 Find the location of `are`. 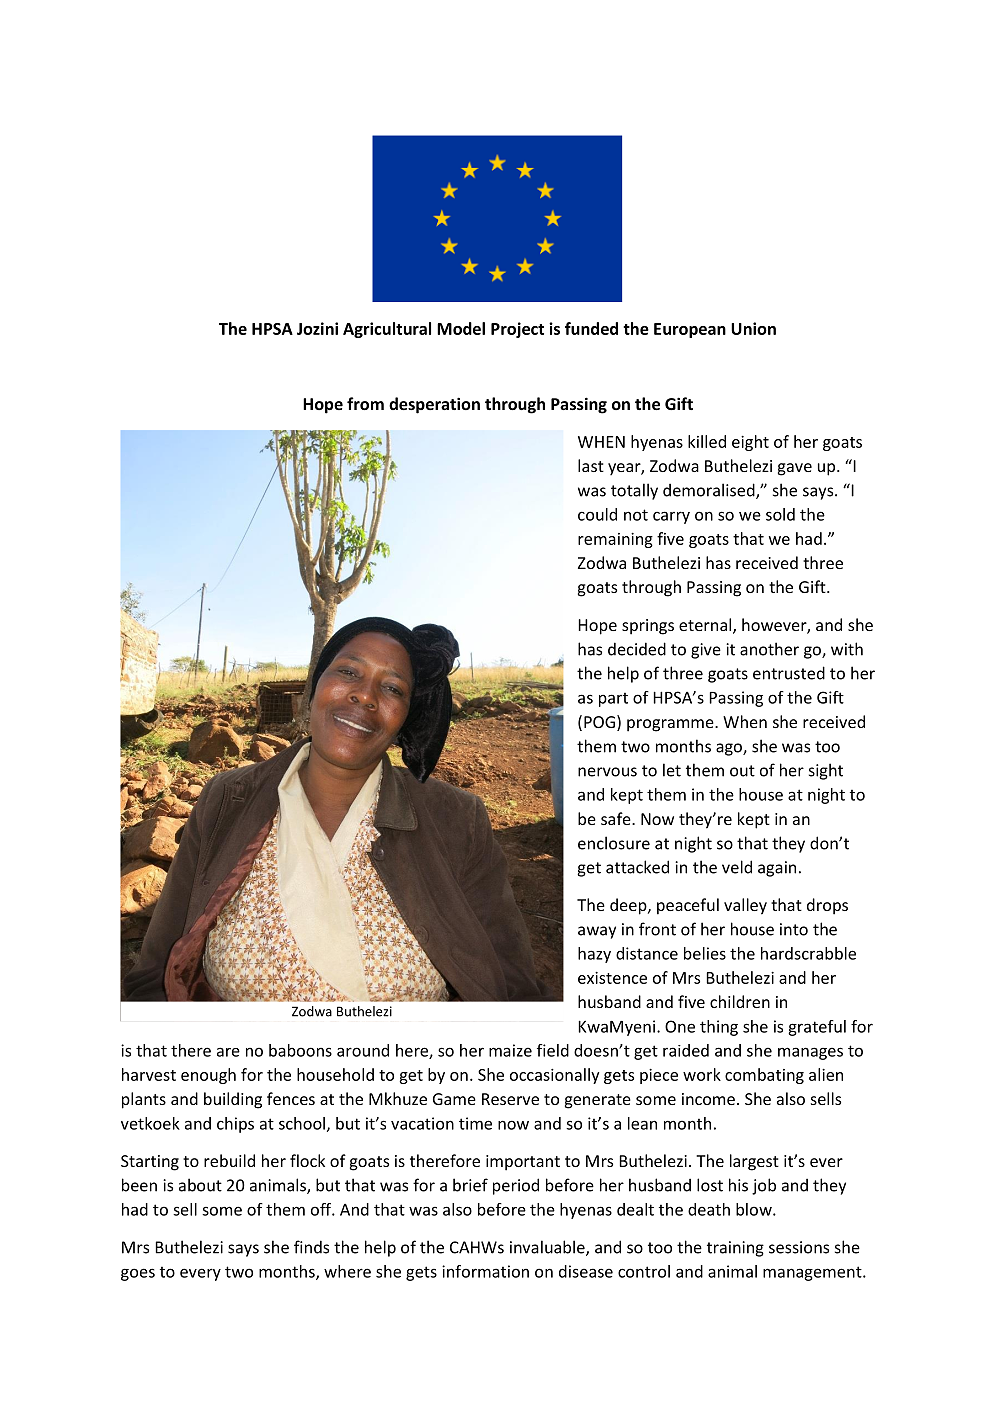

are is located at coordinates (228, 1052).
